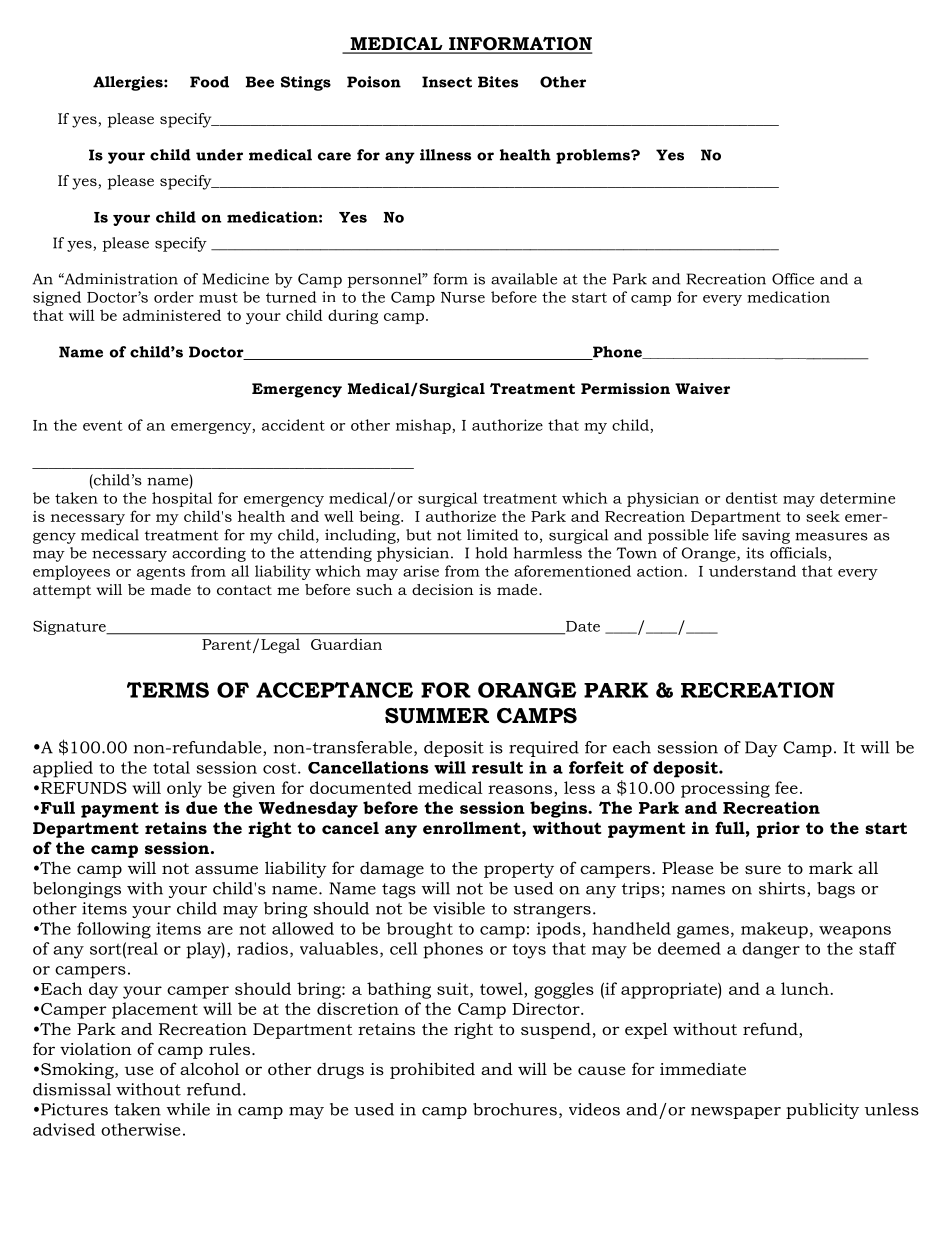 The width and height of the screenshot is (952, 1233). I want to click on property, so click(519, 870).
